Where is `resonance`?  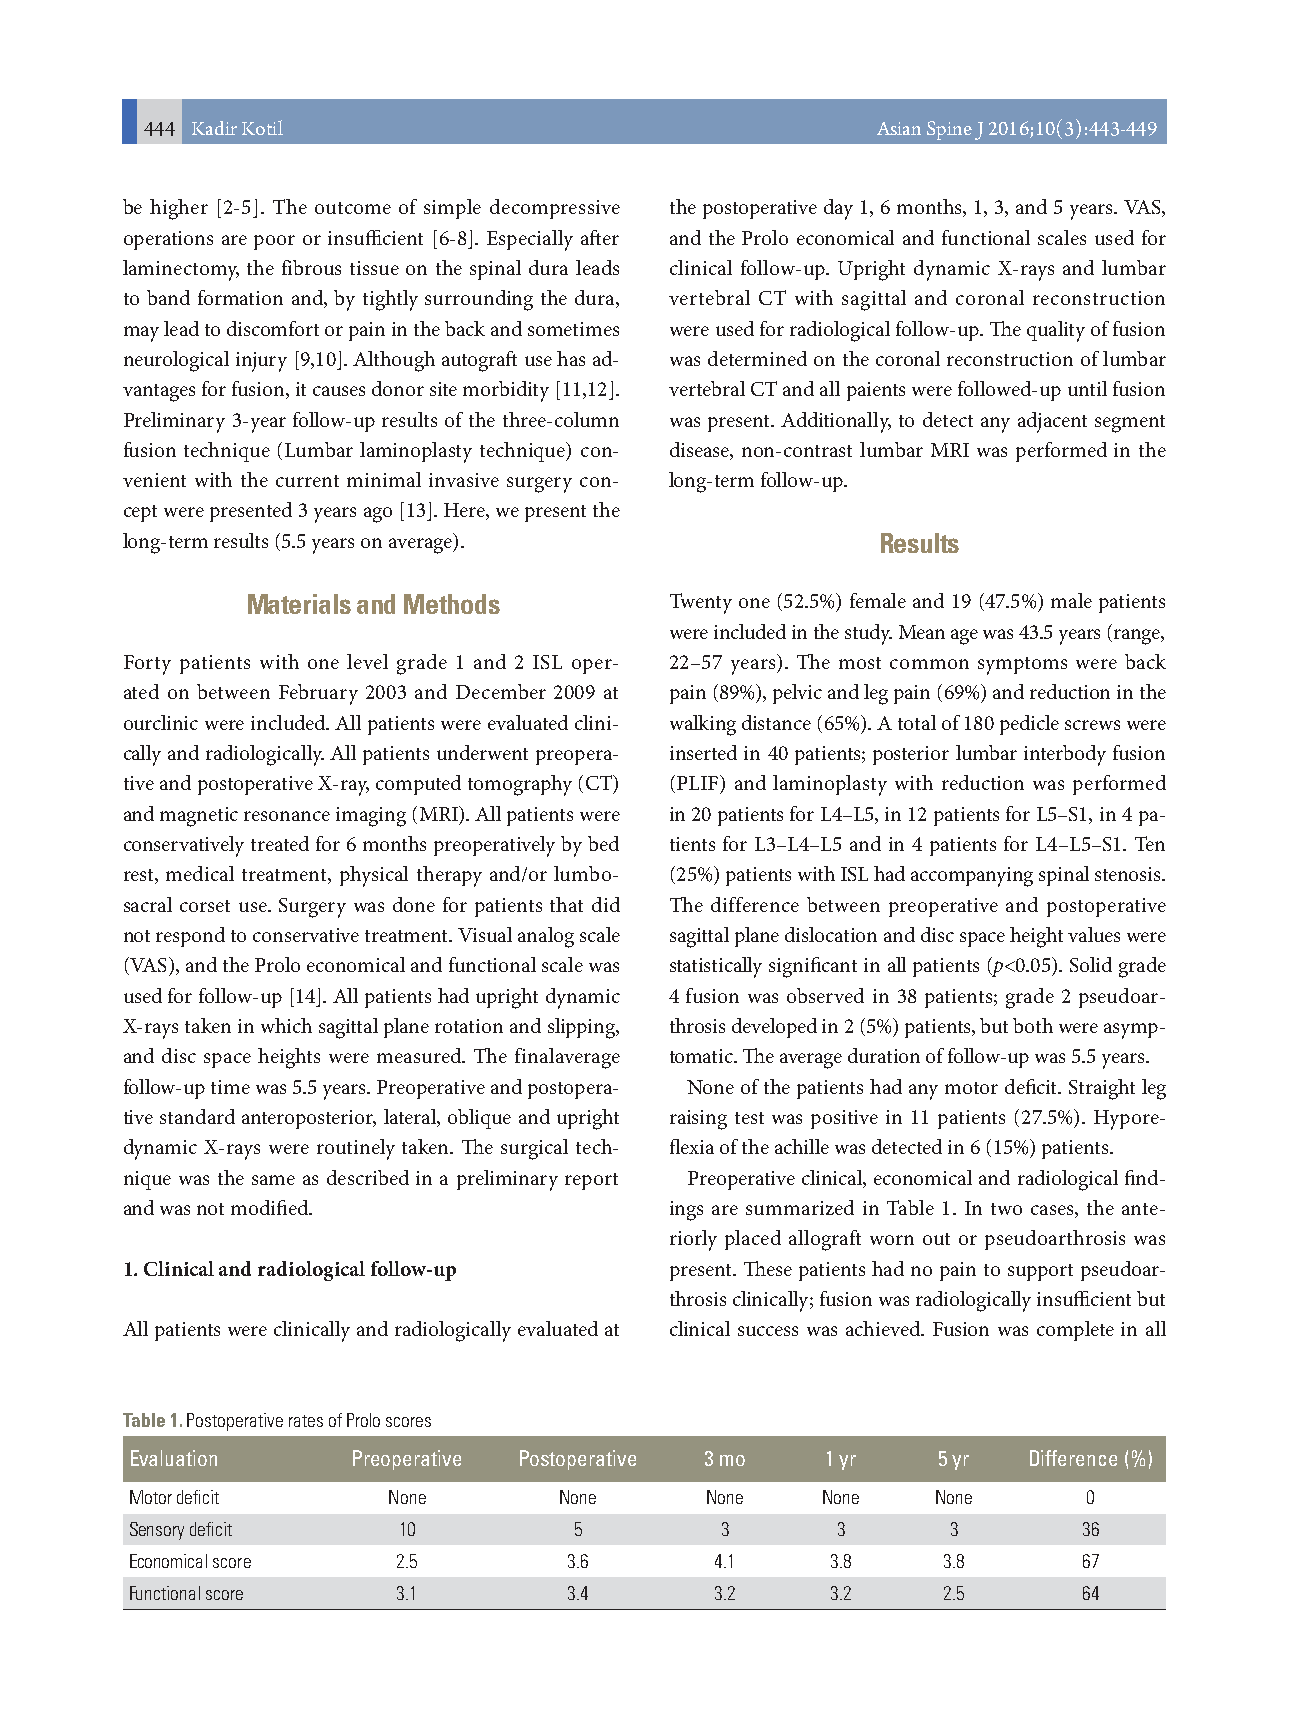 resonance is located at coordinates (287, 816).
